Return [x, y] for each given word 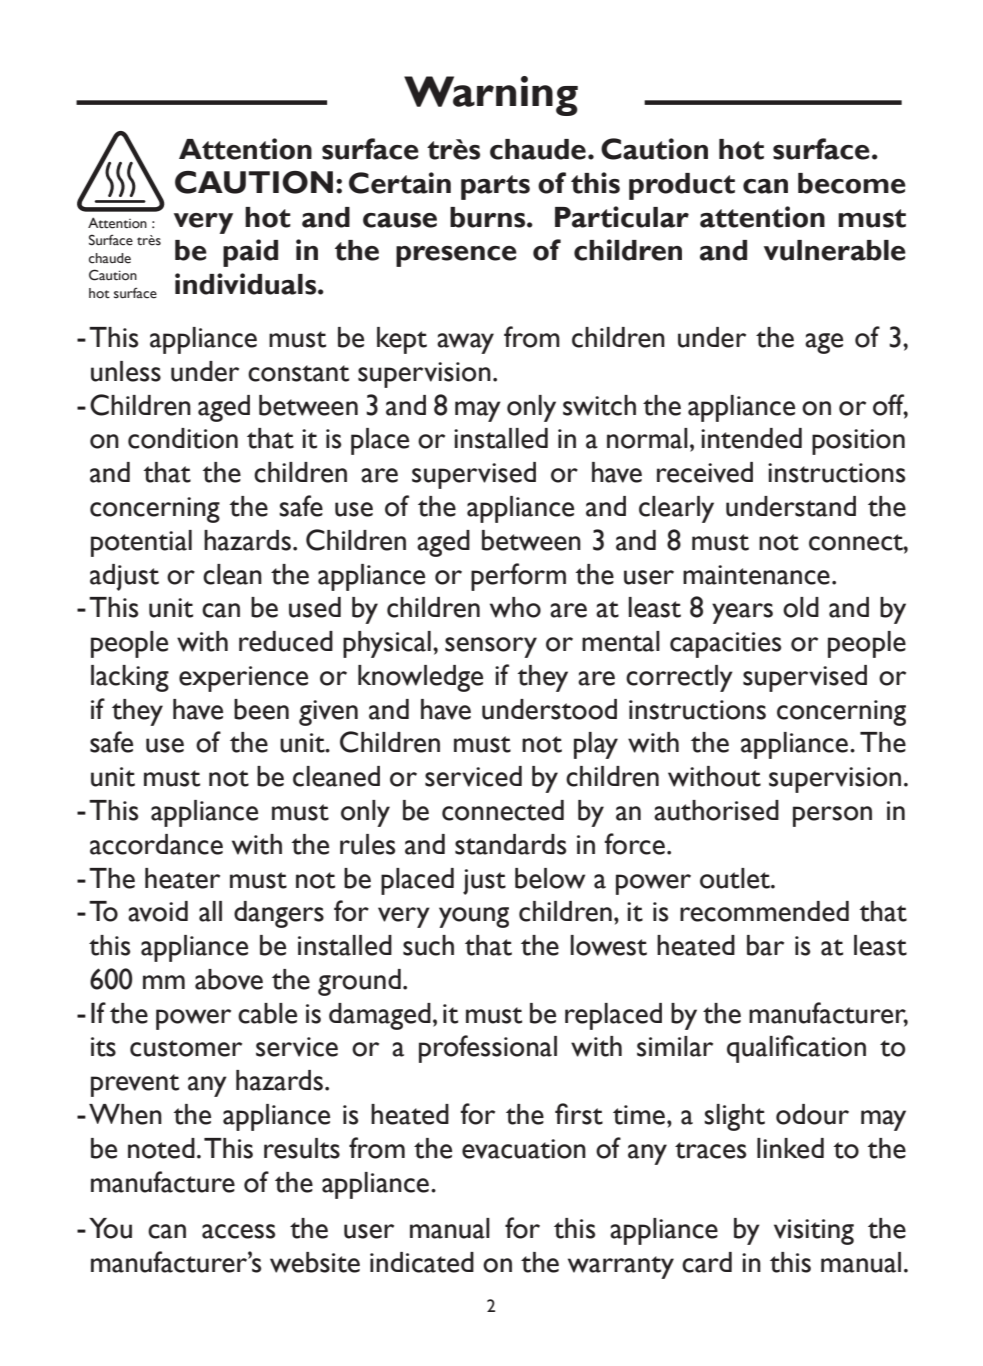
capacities [725, 645]
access [238, 1231]
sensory [491, 647]
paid [250, 253]
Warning [491, 96]
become [852, 183]
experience [243, 679]
